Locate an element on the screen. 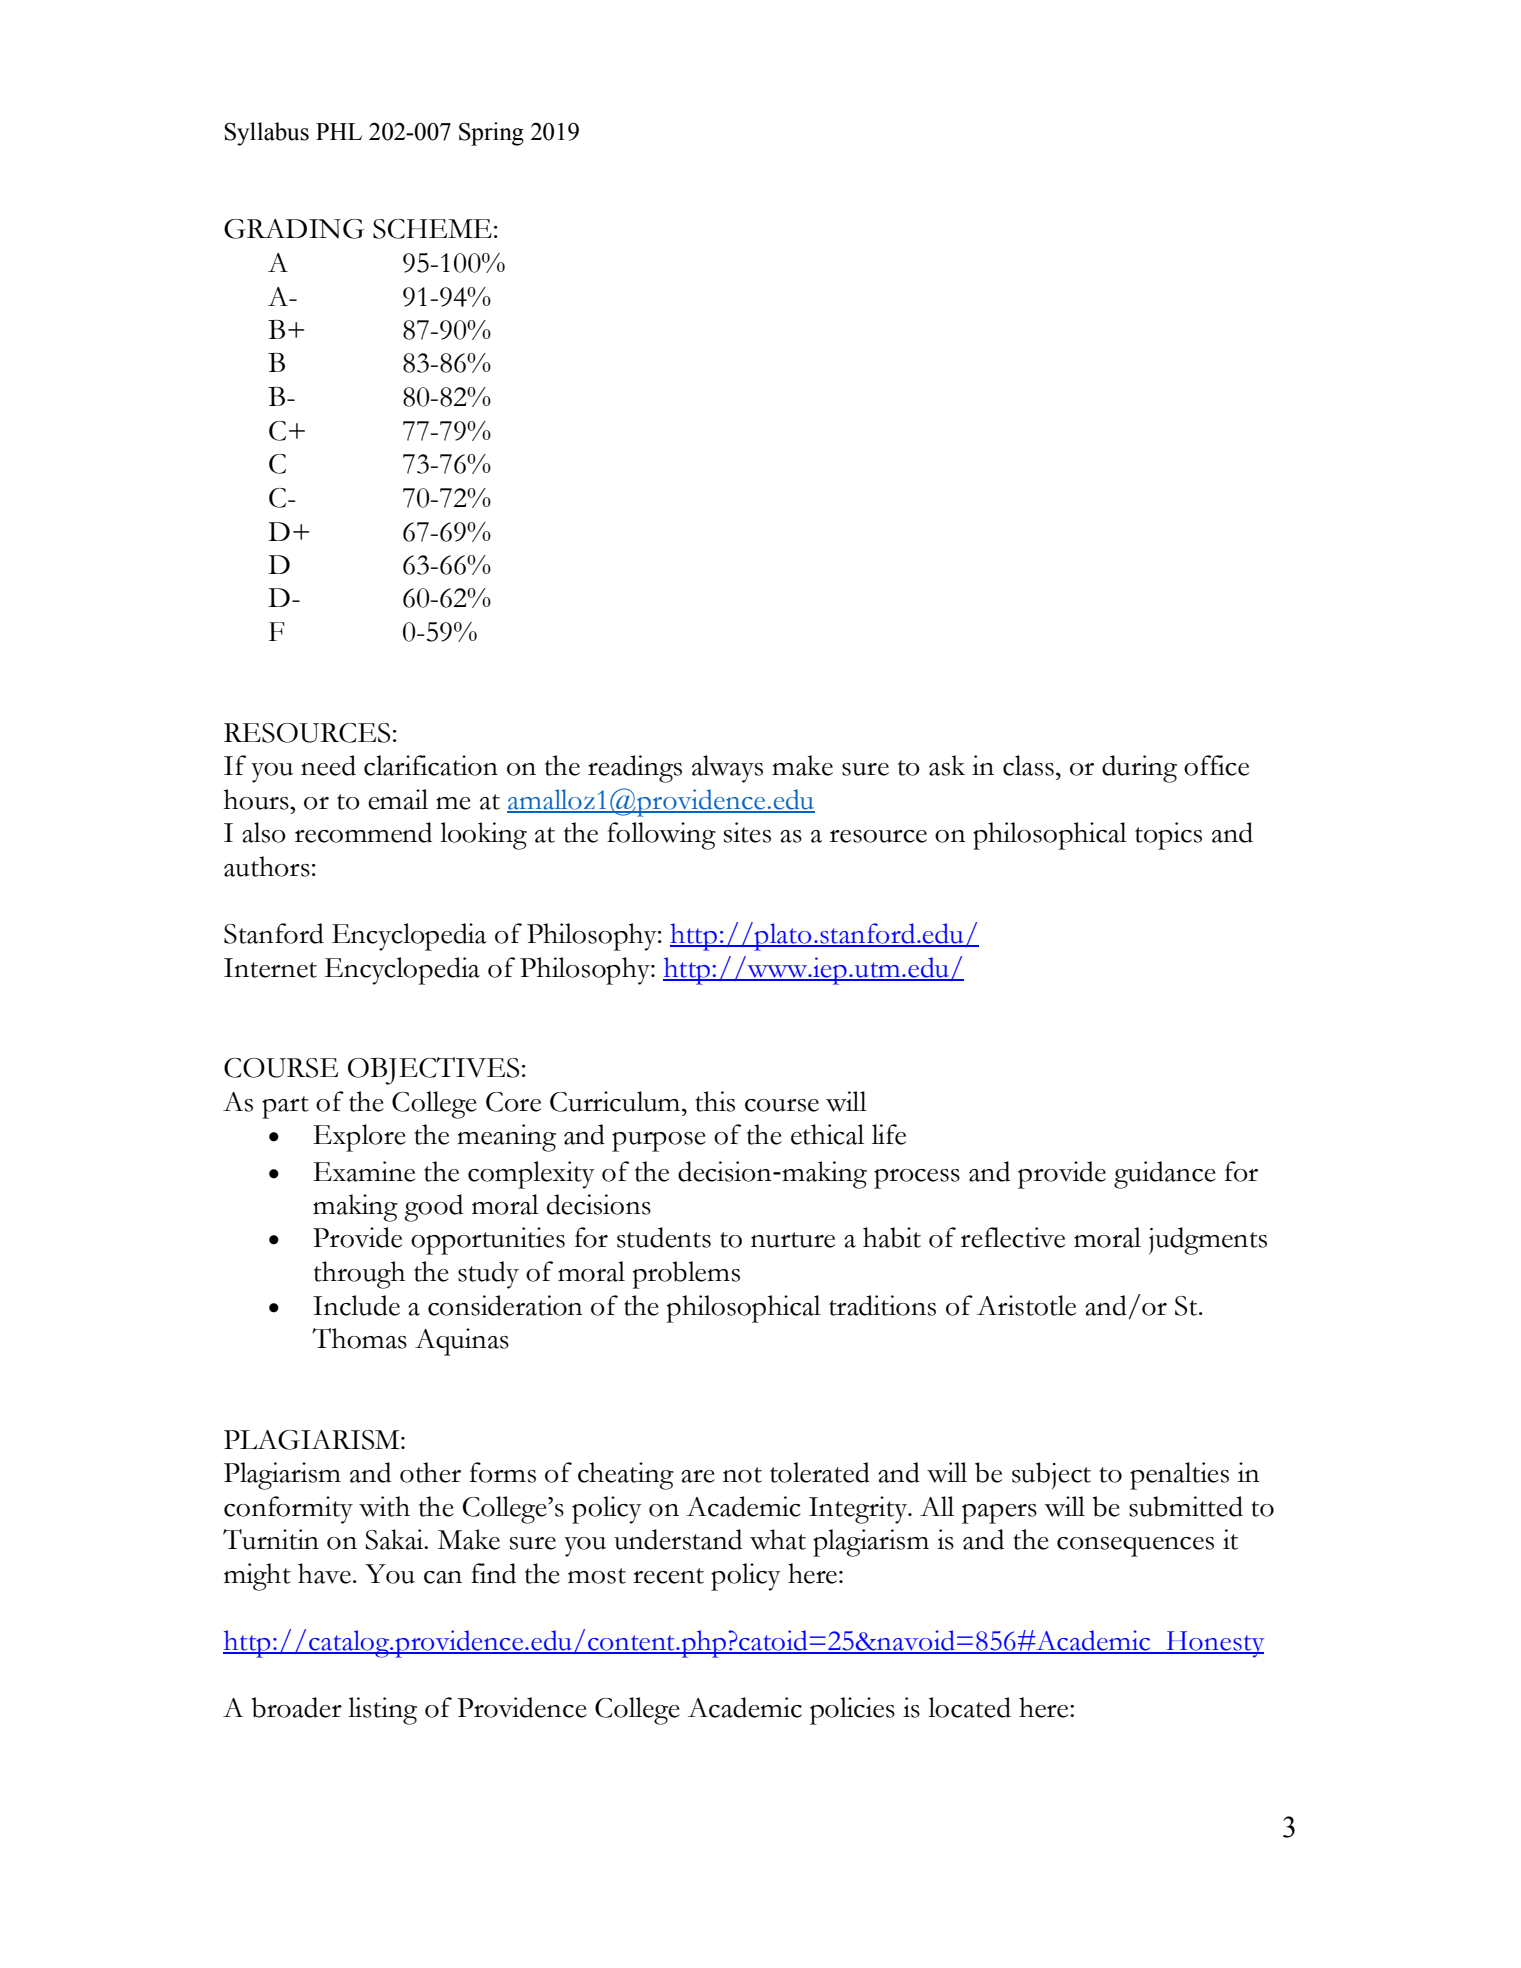  sites is located at coordinates (747, 832).
